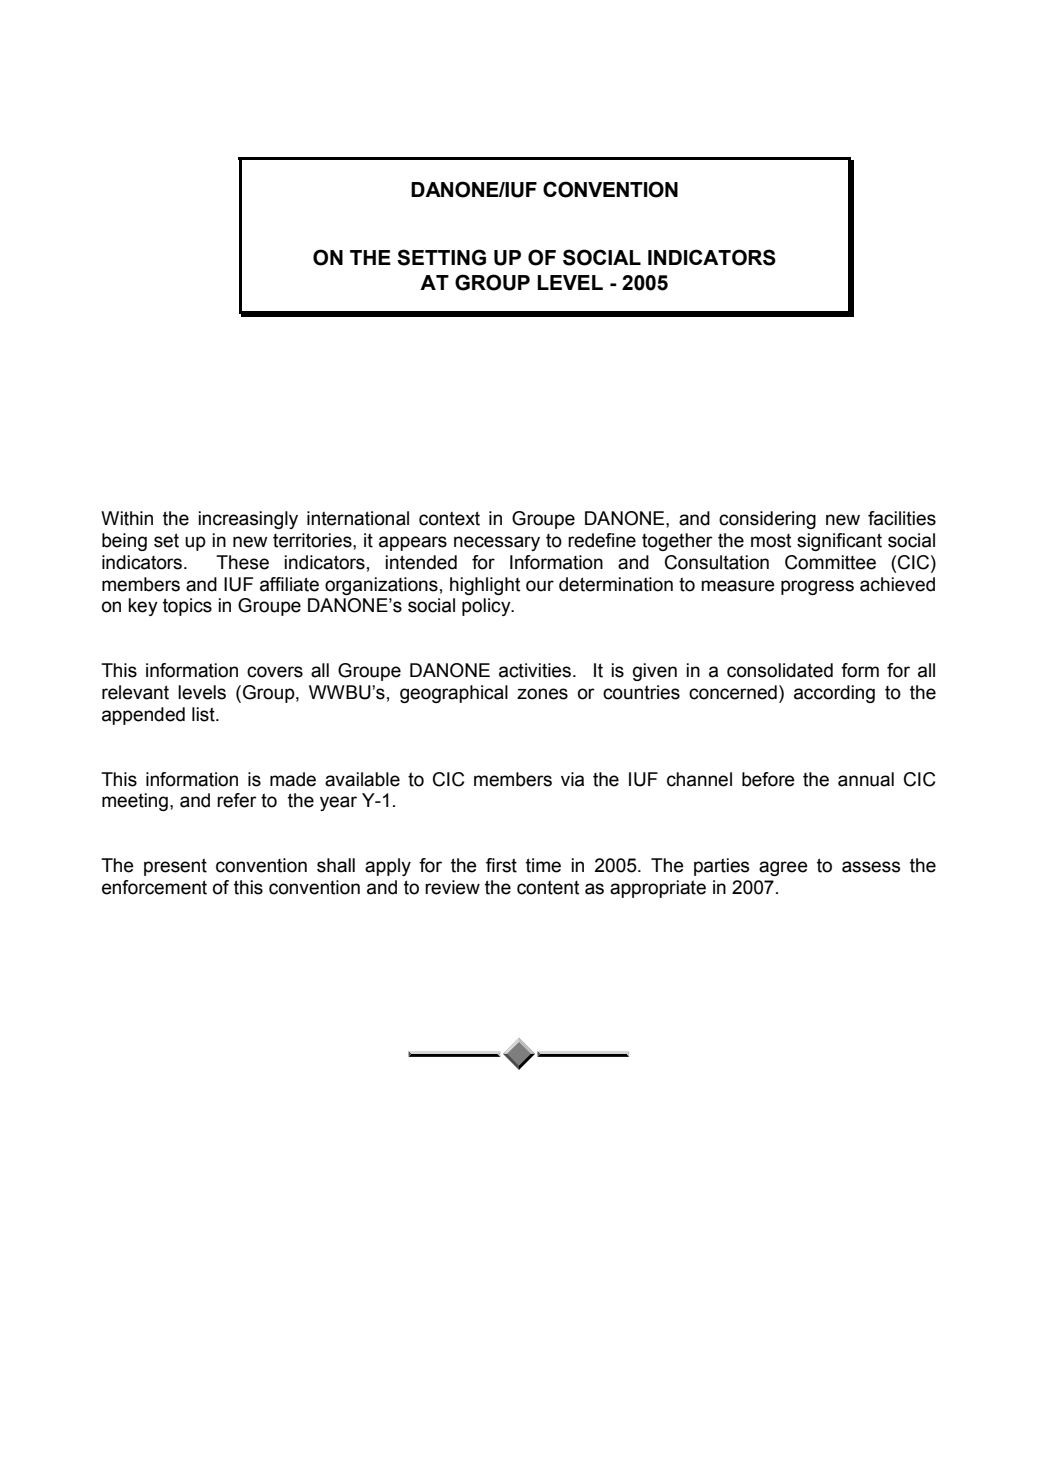 The width and height of the document is (1038, 1474). I want to click on These, so click(242, 562).
